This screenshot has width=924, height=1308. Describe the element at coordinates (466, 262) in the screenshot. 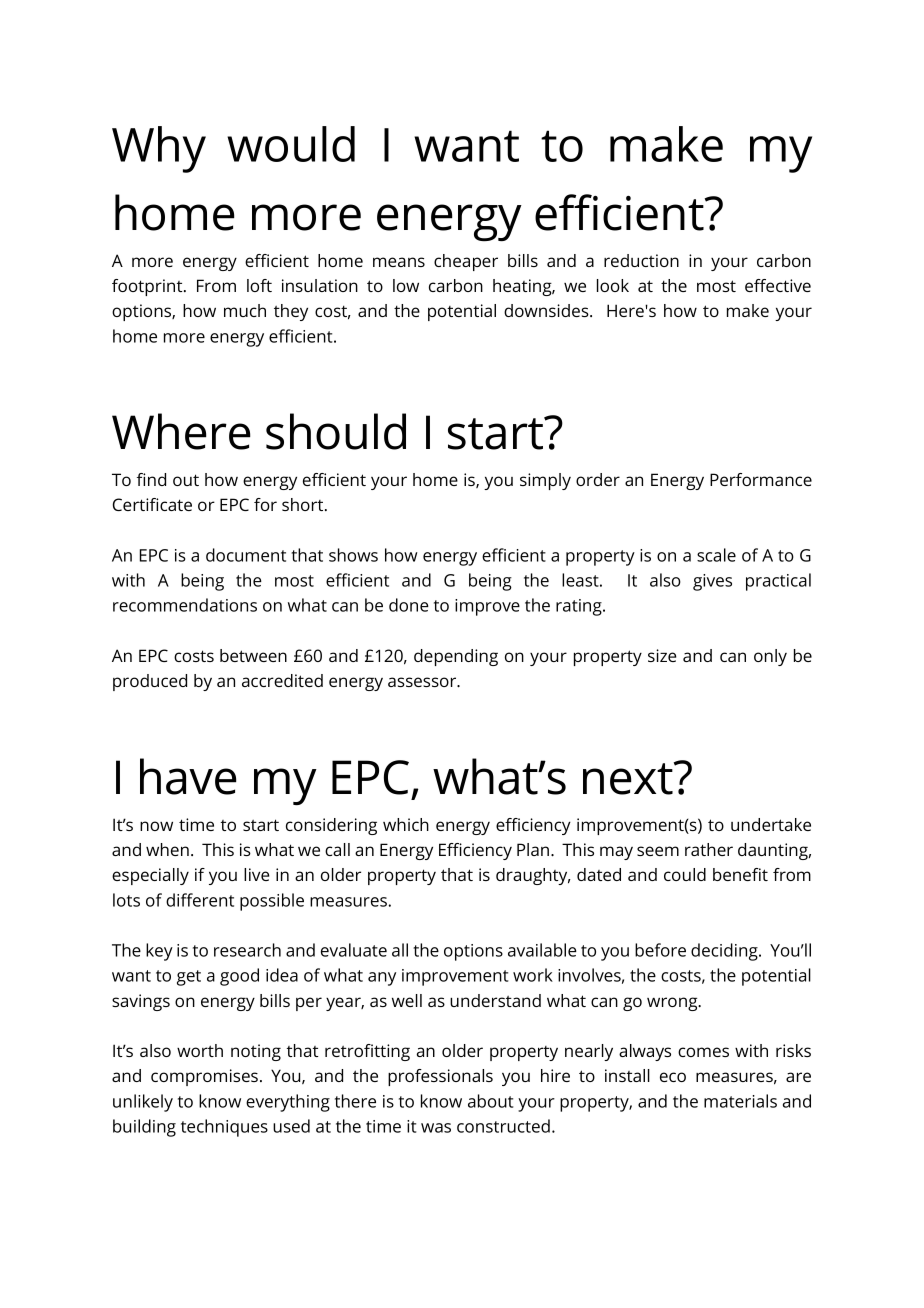

I see `cheaper` at that location.
